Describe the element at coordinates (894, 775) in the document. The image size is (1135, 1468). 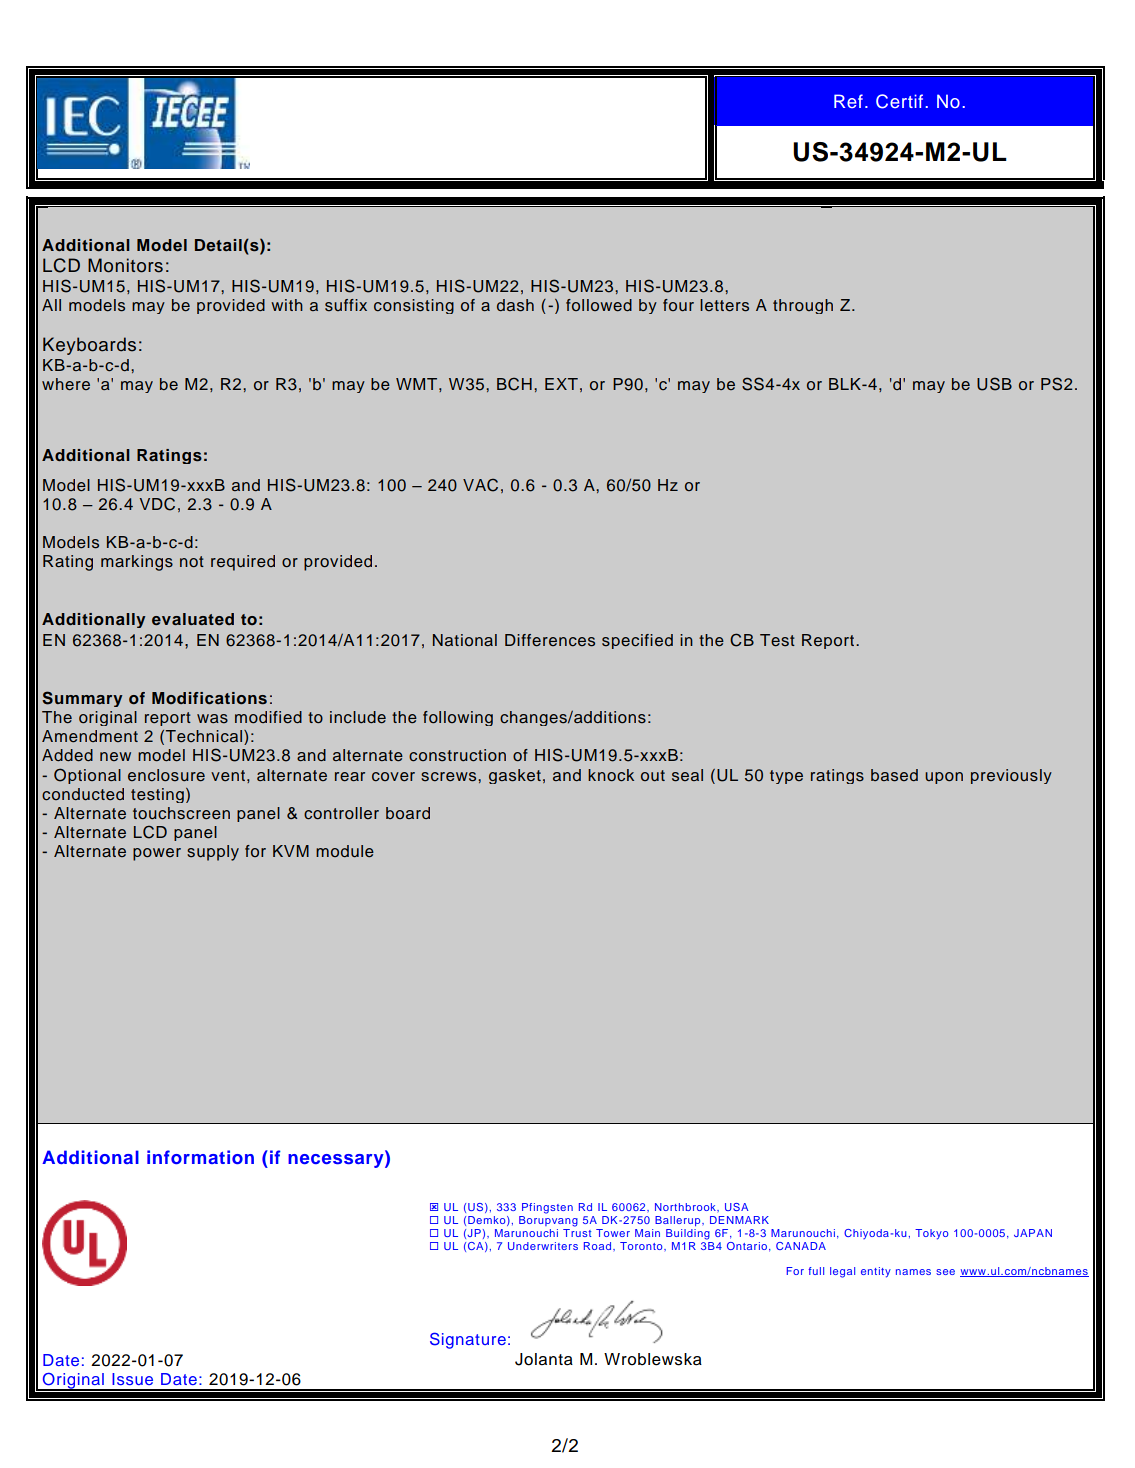
I see `based` at that location.
